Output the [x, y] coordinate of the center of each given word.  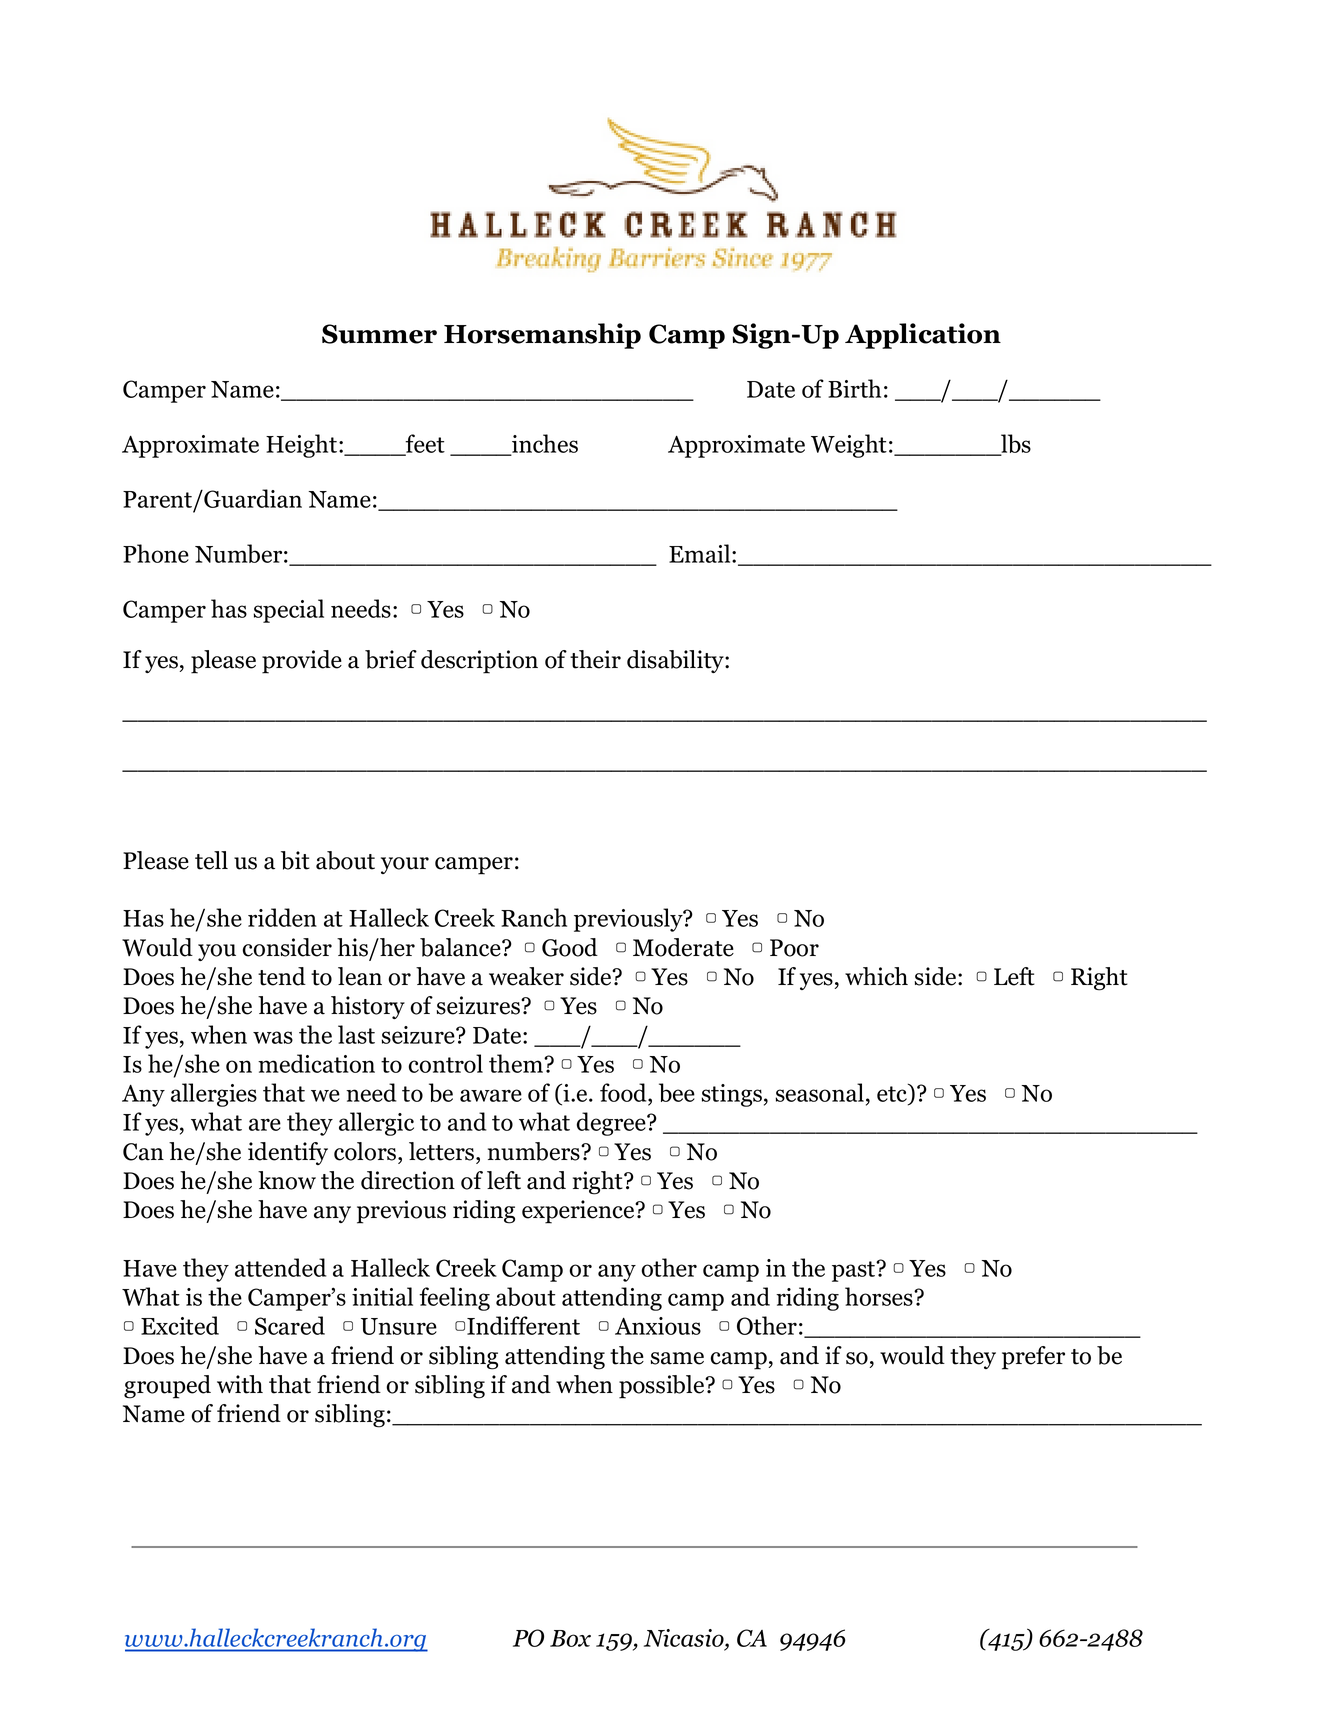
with [240, 1384]
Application [923, 336]
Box [570, 1638]
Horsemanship [542, 336]
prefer [1033, 1358]
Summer [379, 334]
